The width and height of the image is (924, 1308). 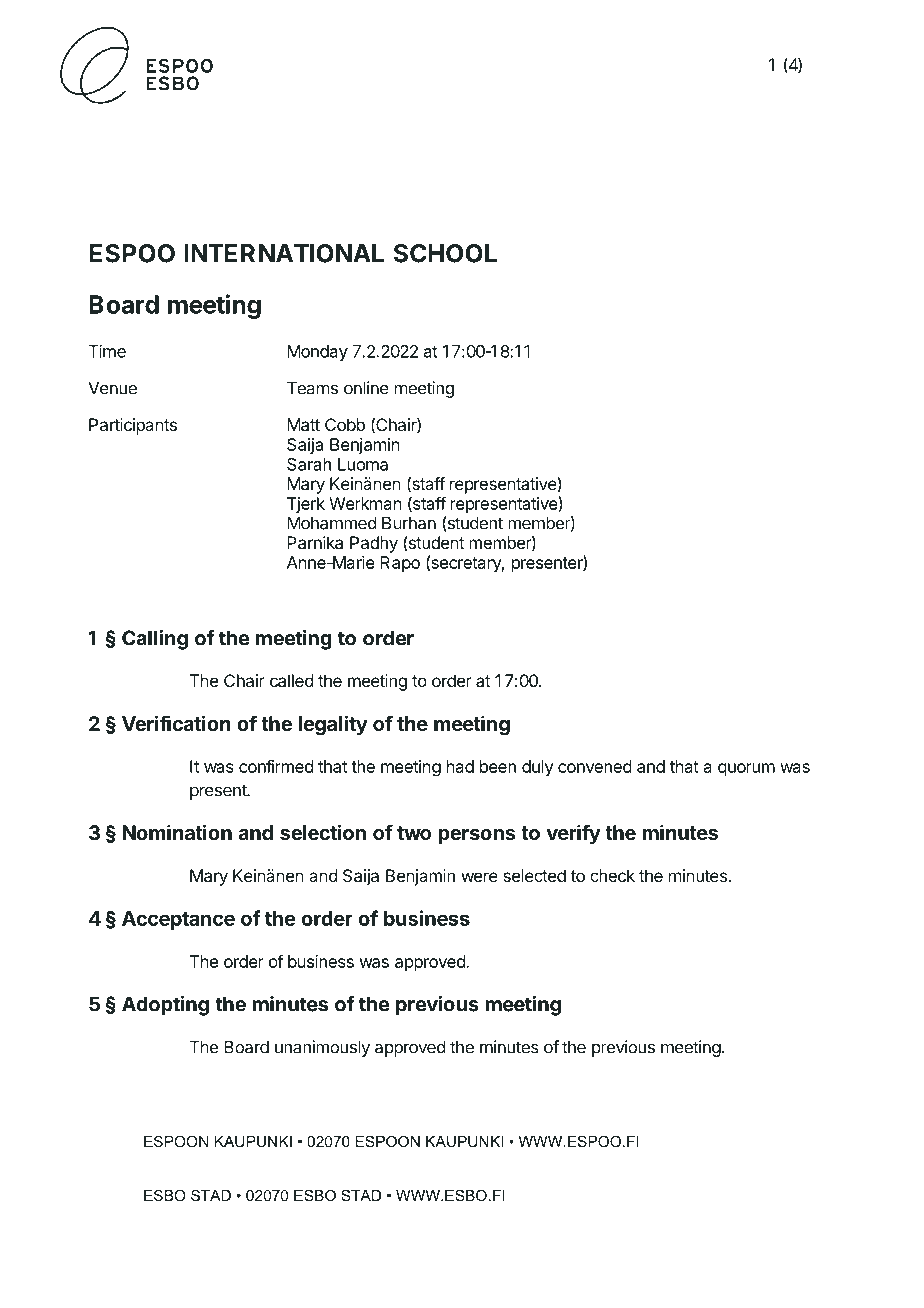 I want to click on Burhan, so click(x=409, y=523).
